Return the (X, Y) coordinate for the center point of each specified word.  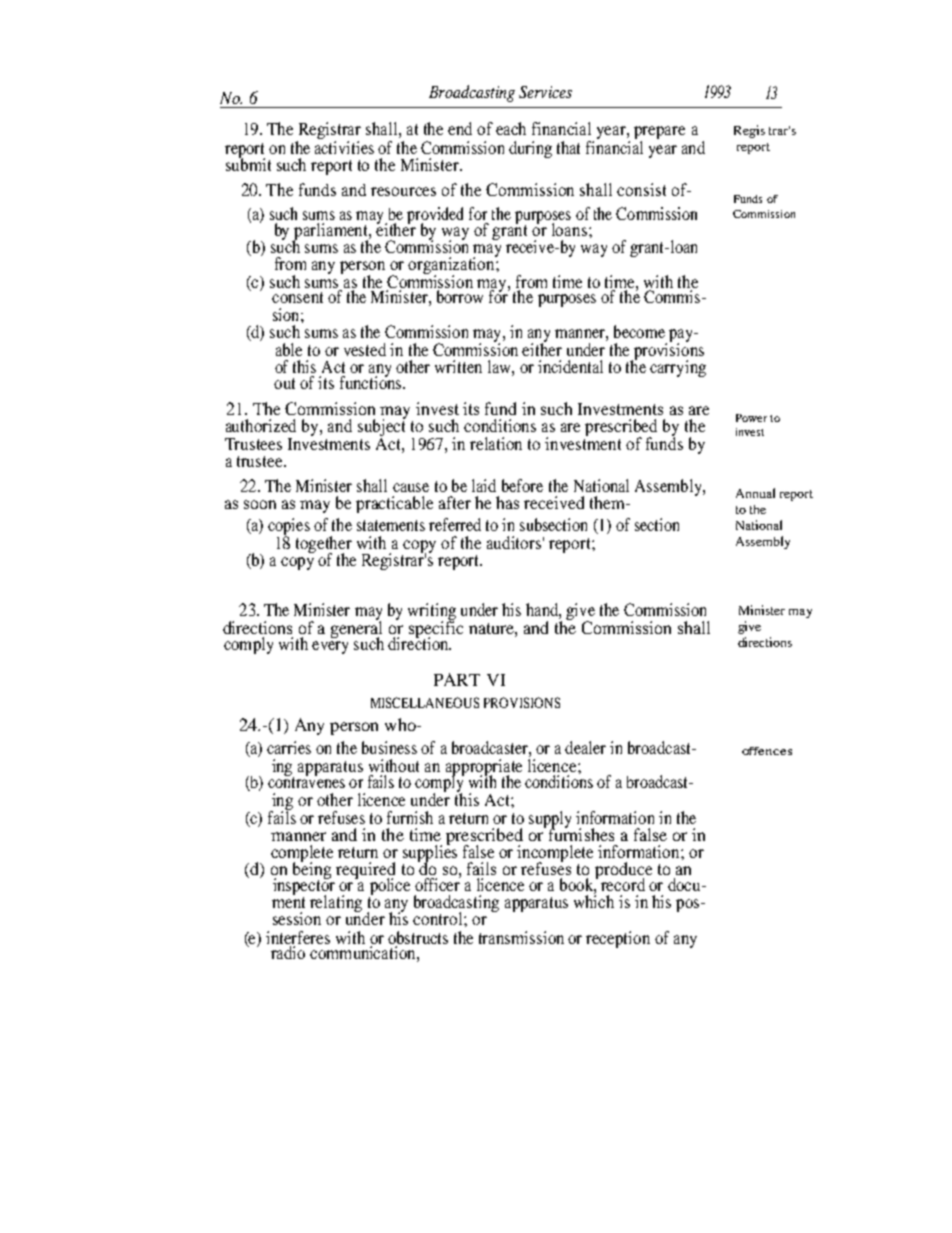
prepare (659, 134)
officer (438, 883)
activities (344, 147)
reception (618, 939)
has (507, 502)
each (511, 128)
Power (751, 418)
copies (289, 528)
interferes (298, 937)
